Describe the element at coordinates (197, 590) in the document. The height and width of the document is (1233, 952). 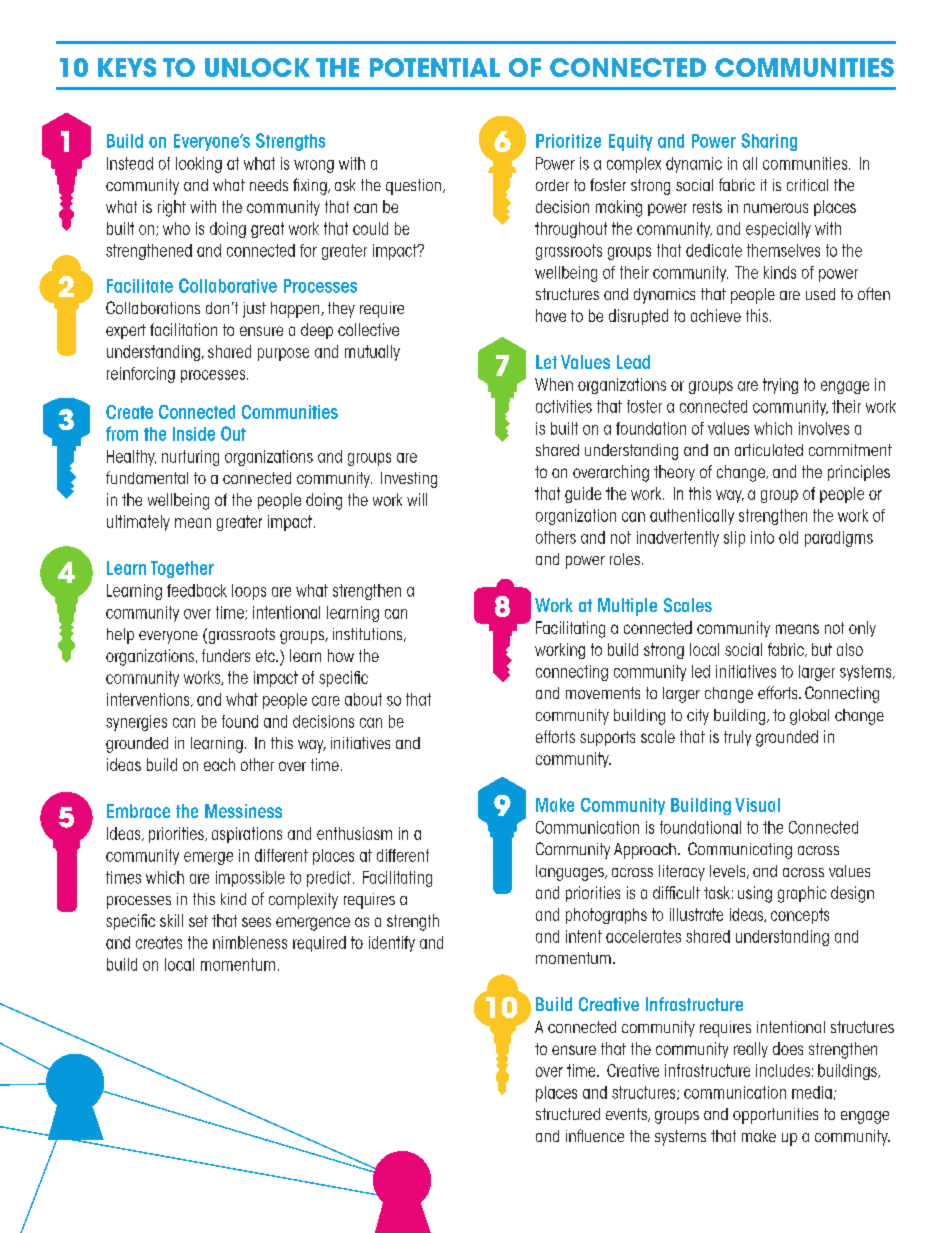
I see `feedback` at that location.
